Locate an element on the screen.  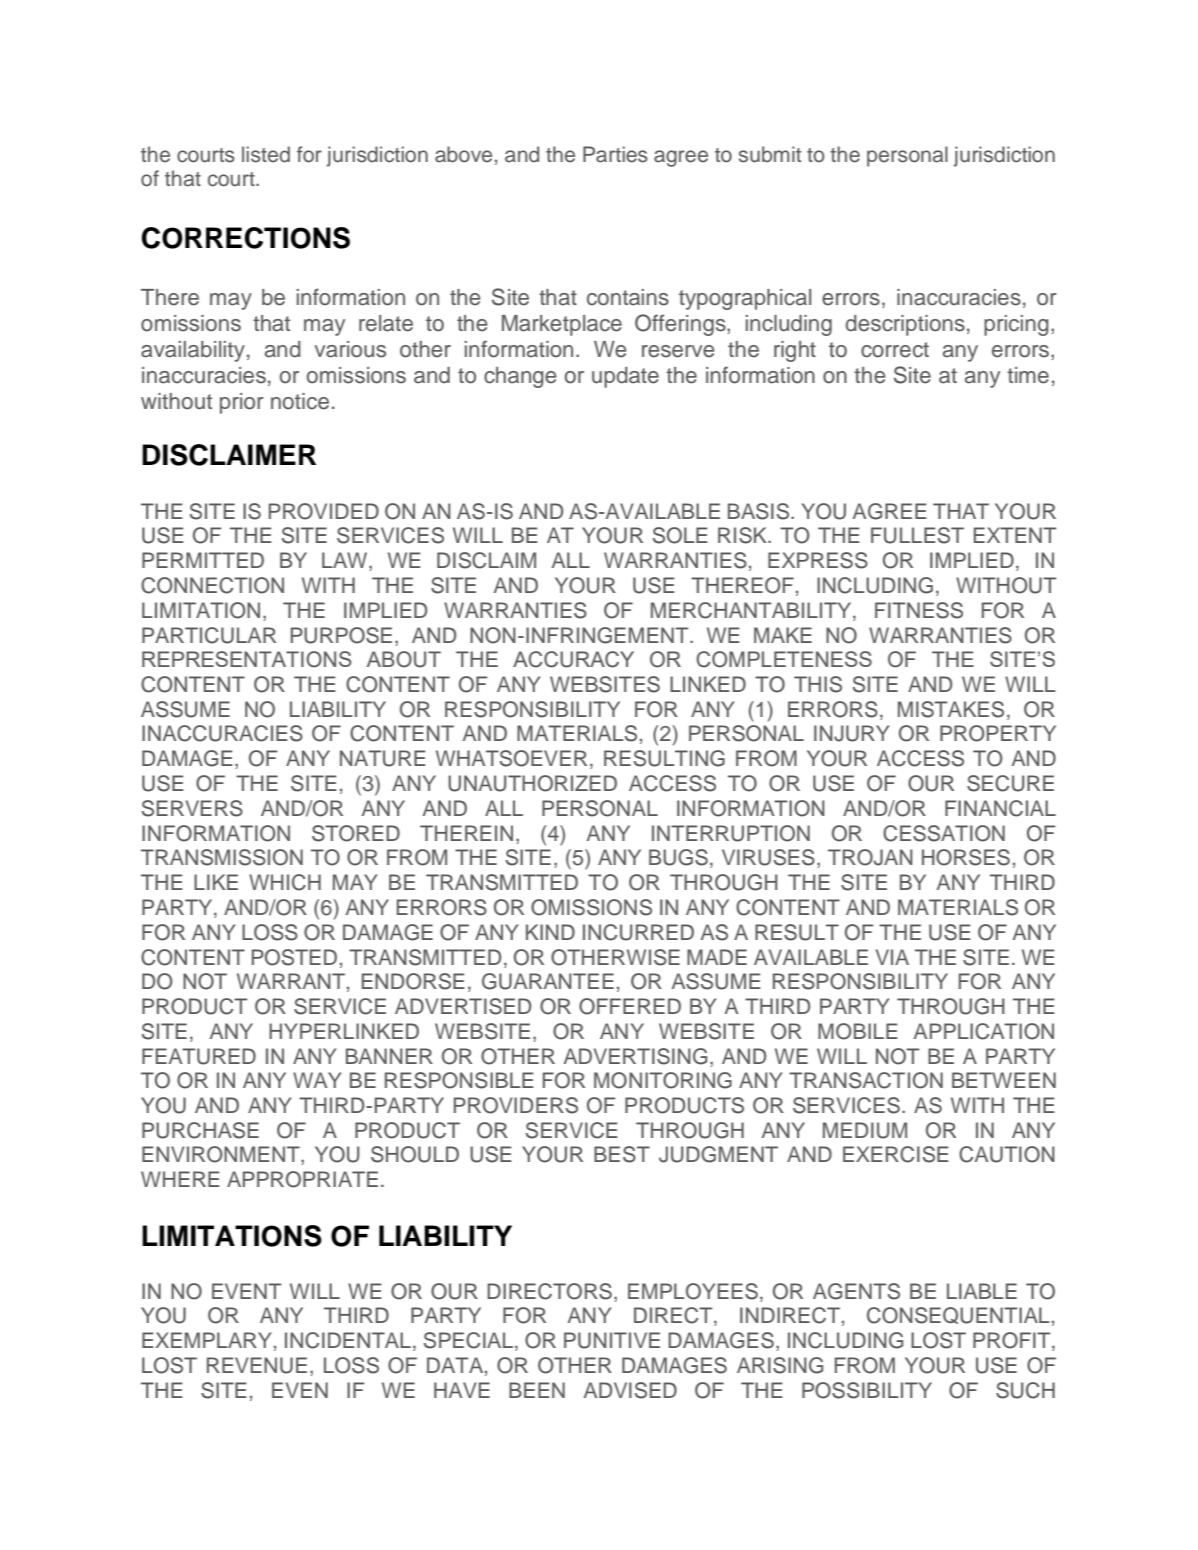
VIA is located at coordinates (892, 957).
